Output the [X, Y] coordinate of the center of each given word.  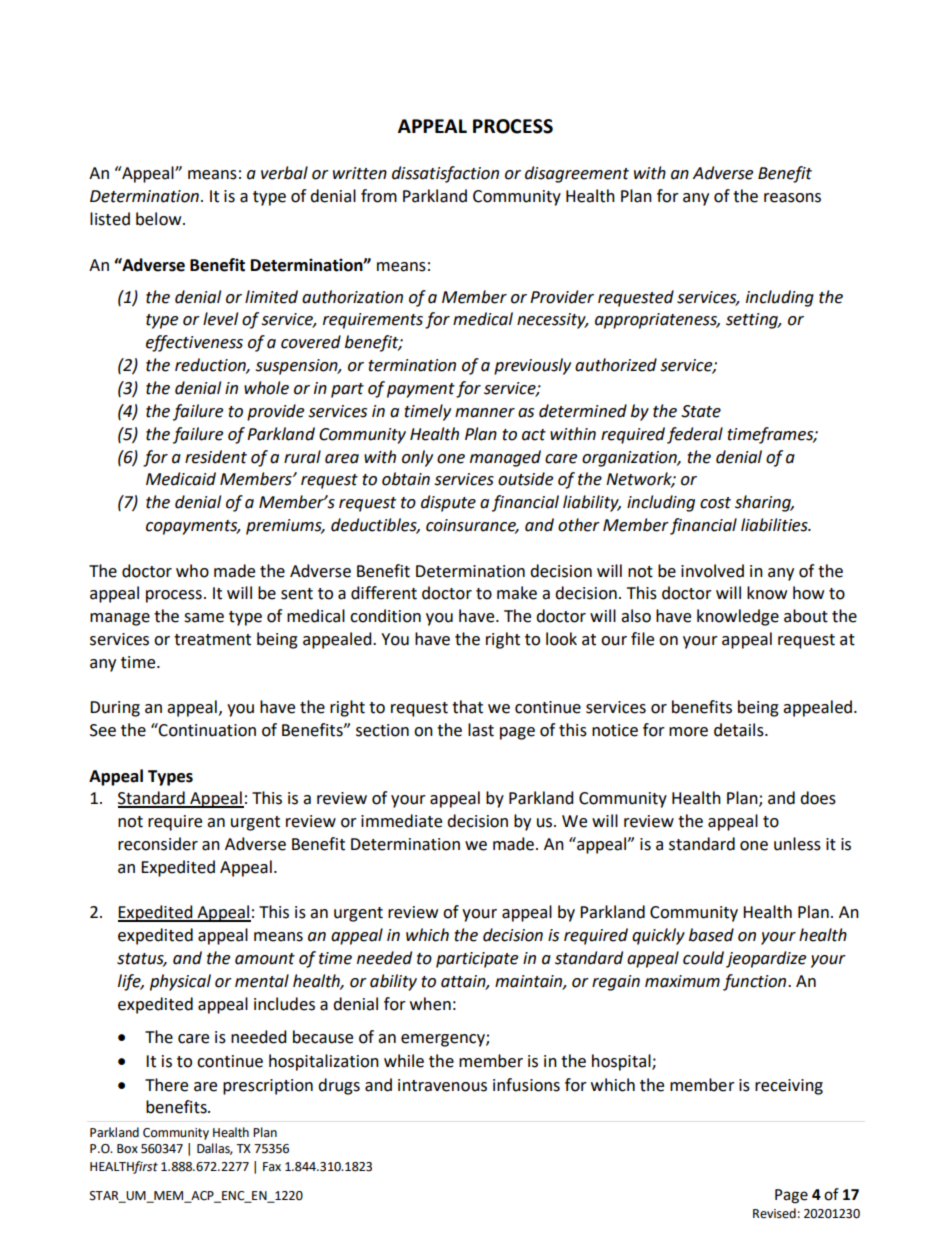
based [711, 935]
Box [127, 1149]
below [160, 219]
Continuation [206, 730]
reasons [792, 198]
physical [180, 982]
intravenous [442, 1085]
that [467, 707]
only [417, 458]
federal [695, 435]
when [430, 1004]
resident [216, 457]
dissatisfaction [445, 174]
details [740, 730]
